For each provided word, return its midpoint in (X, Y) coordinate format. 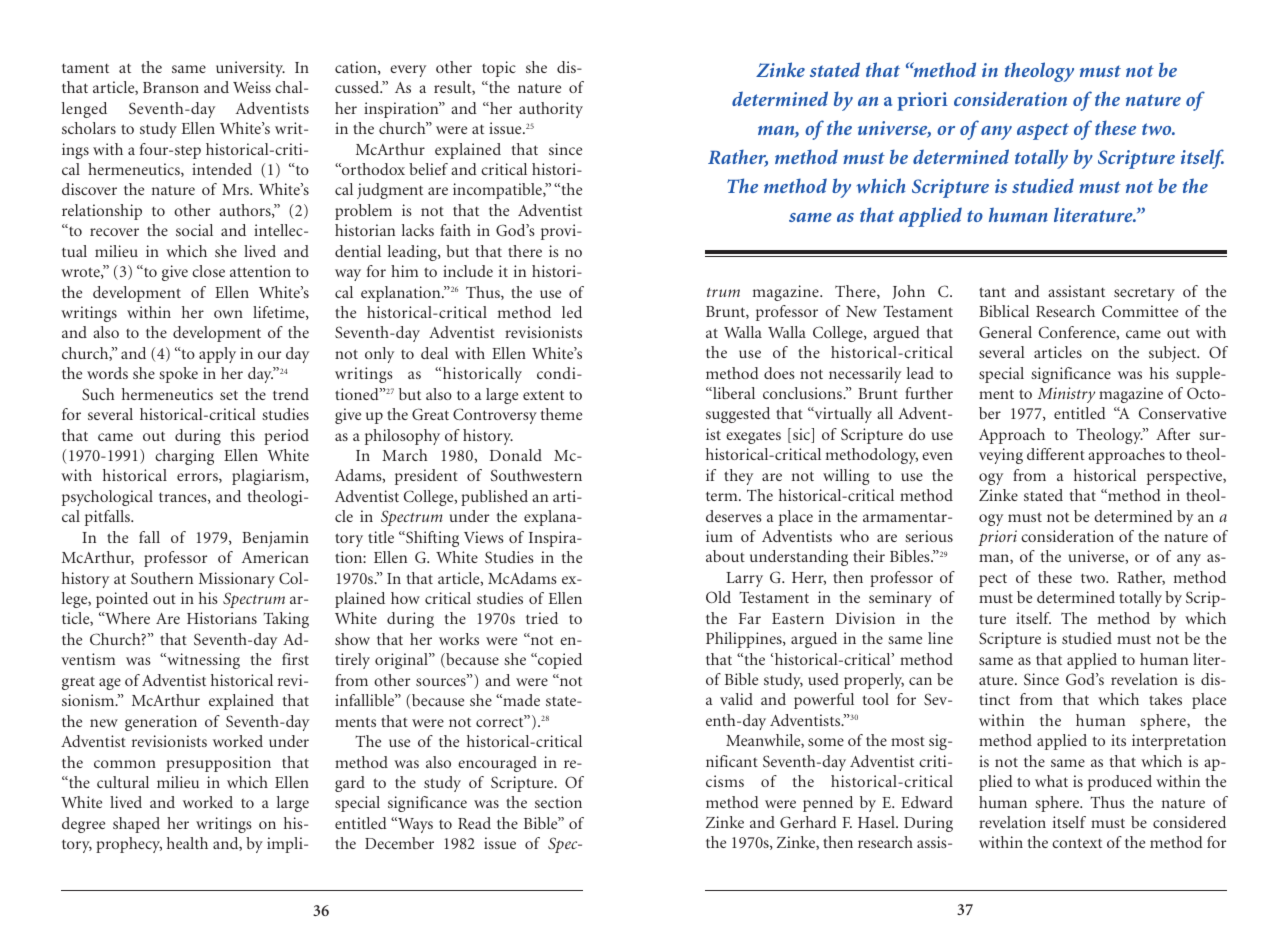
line (940, 638)
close (208, 271)
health (187, 843)
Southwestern (536, 475)
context (1077, 843)
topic (499, 69)
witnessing (202, 661)
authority (551, 110)
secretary (1144, 294)
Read (474, 823)
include (468, 271)
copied (559, 661)
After (1173, 434)
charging (184, 457)
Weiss (252, 87)
